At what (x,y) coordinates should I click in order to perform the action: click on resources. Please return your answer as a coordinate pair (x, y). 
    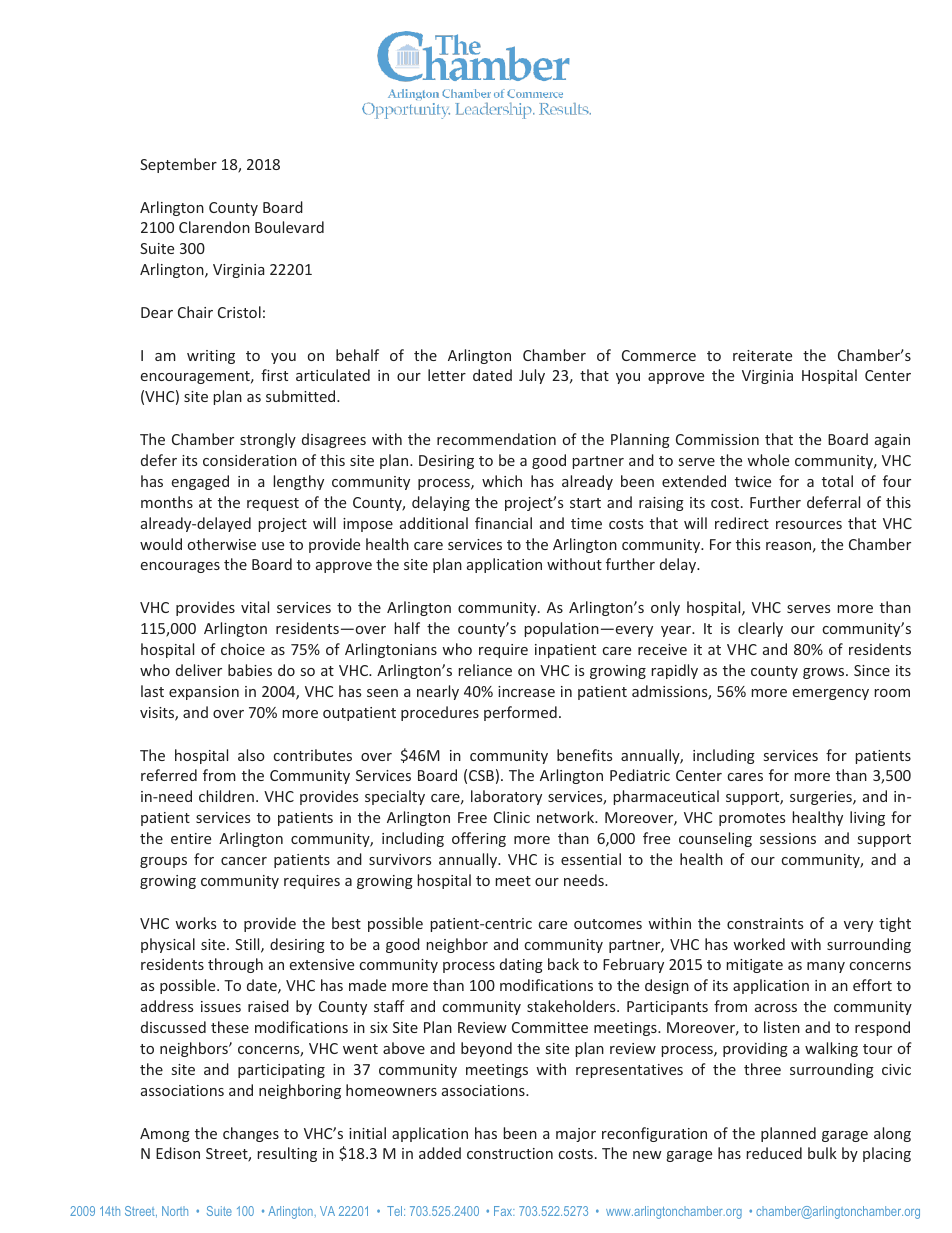
    Looking at the image, I should click on (809, 525).
